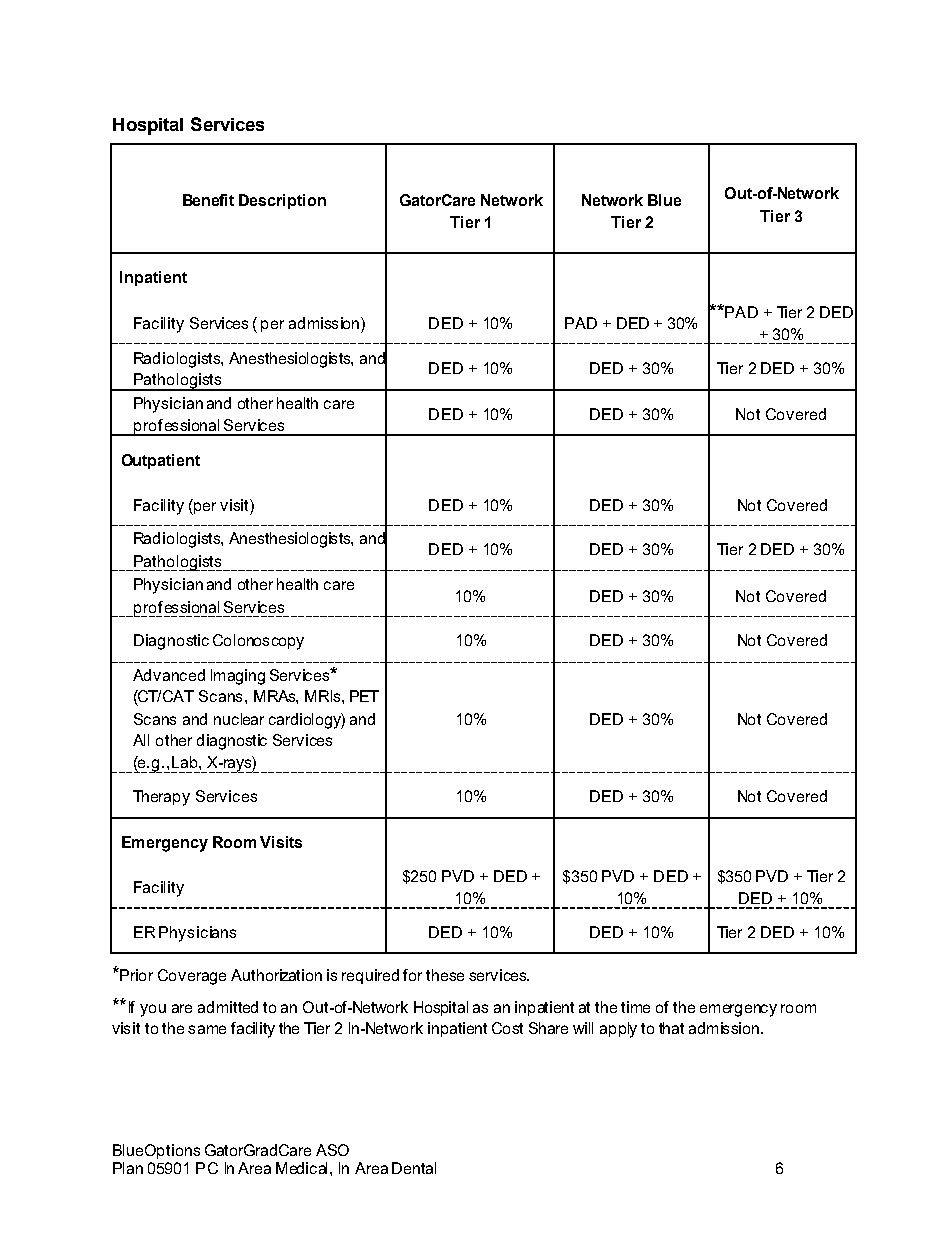  Describe the element at coordinates (169, 675) in the document. I see `Advanced` at that location.
